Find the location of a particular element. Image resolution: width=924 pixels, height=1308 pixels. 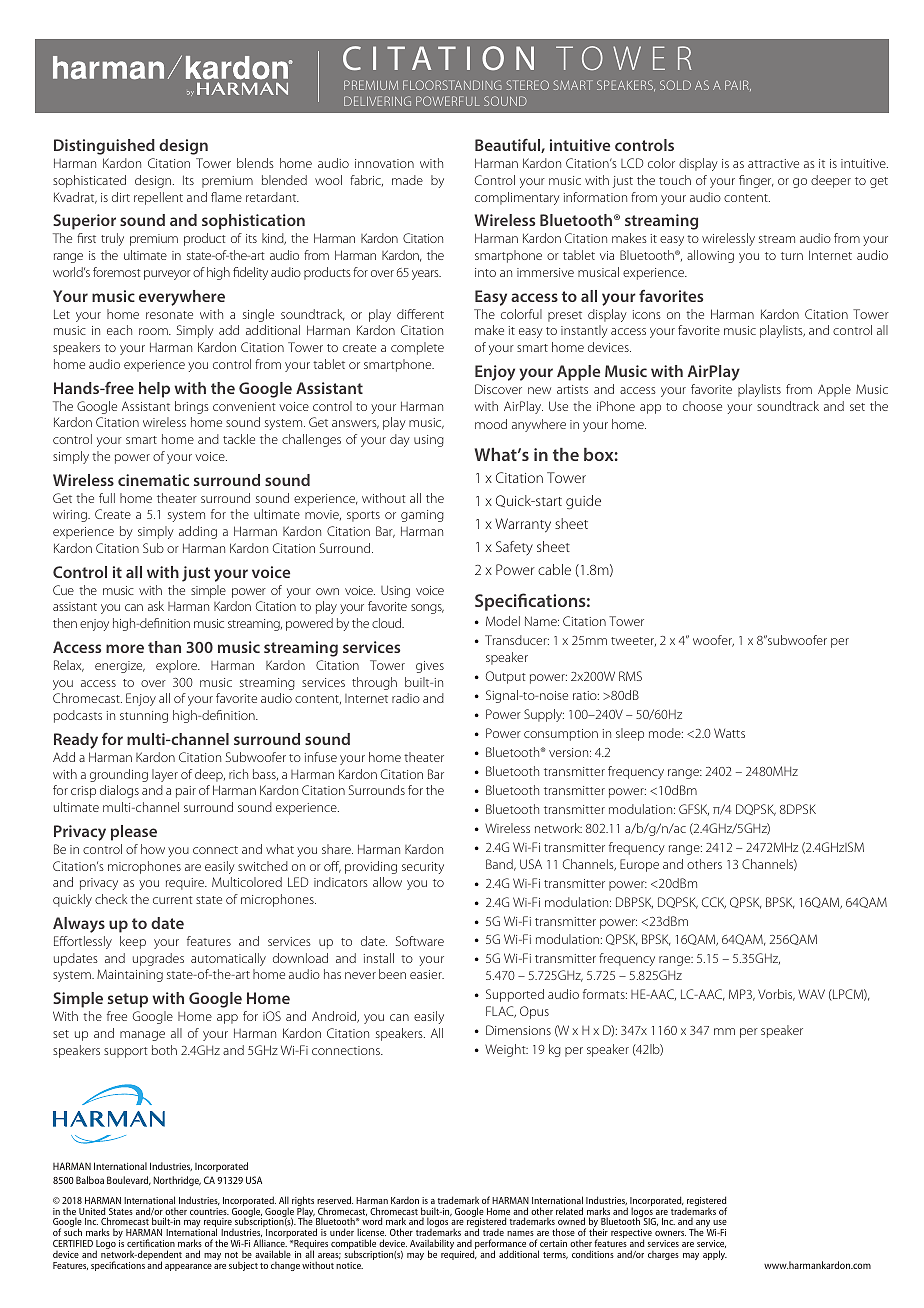

Distinguished is located at coordinates (104, 147).
